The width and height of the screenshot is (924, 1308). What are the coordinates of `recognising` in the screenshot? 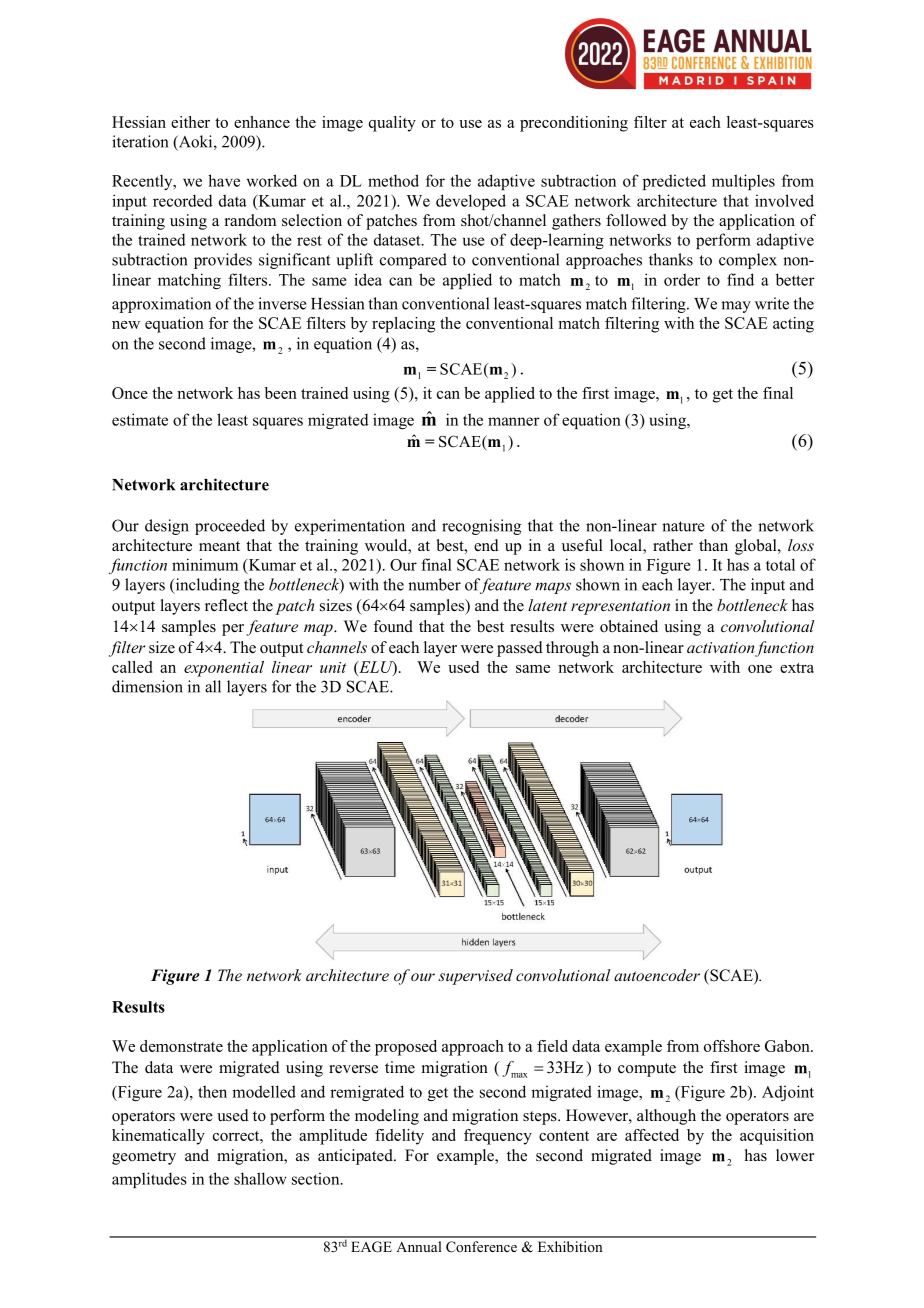 It's located at (481, 527).
